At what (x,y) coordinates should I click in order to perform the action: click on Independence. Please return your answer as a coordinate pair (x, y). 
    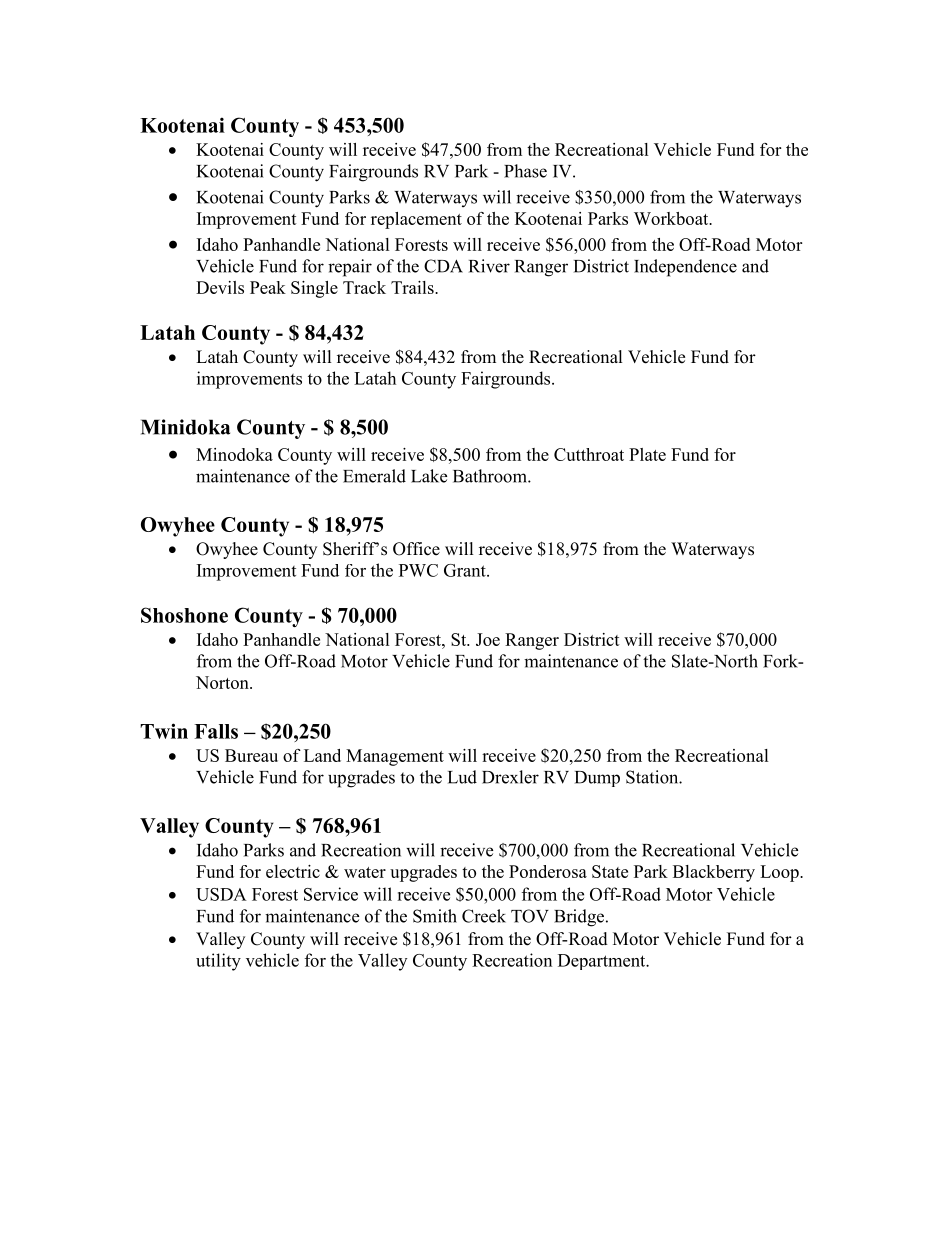
    Looking at the image, I should click on (685, 268).
